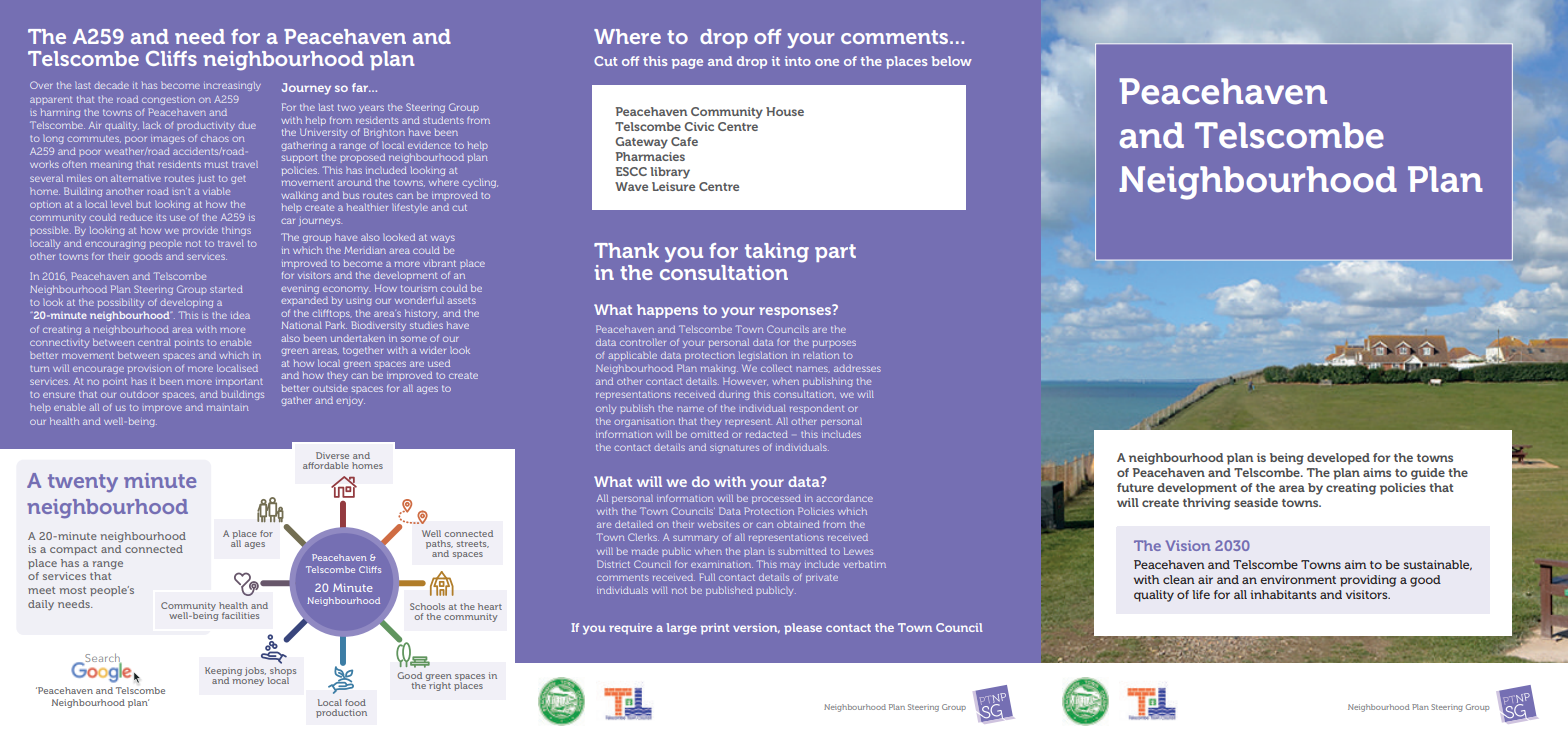 The image size is (1568, 746). What do you see at coordinates (248, 682) in the screenshot?
I see `money` at bounding box center [248, 682].
